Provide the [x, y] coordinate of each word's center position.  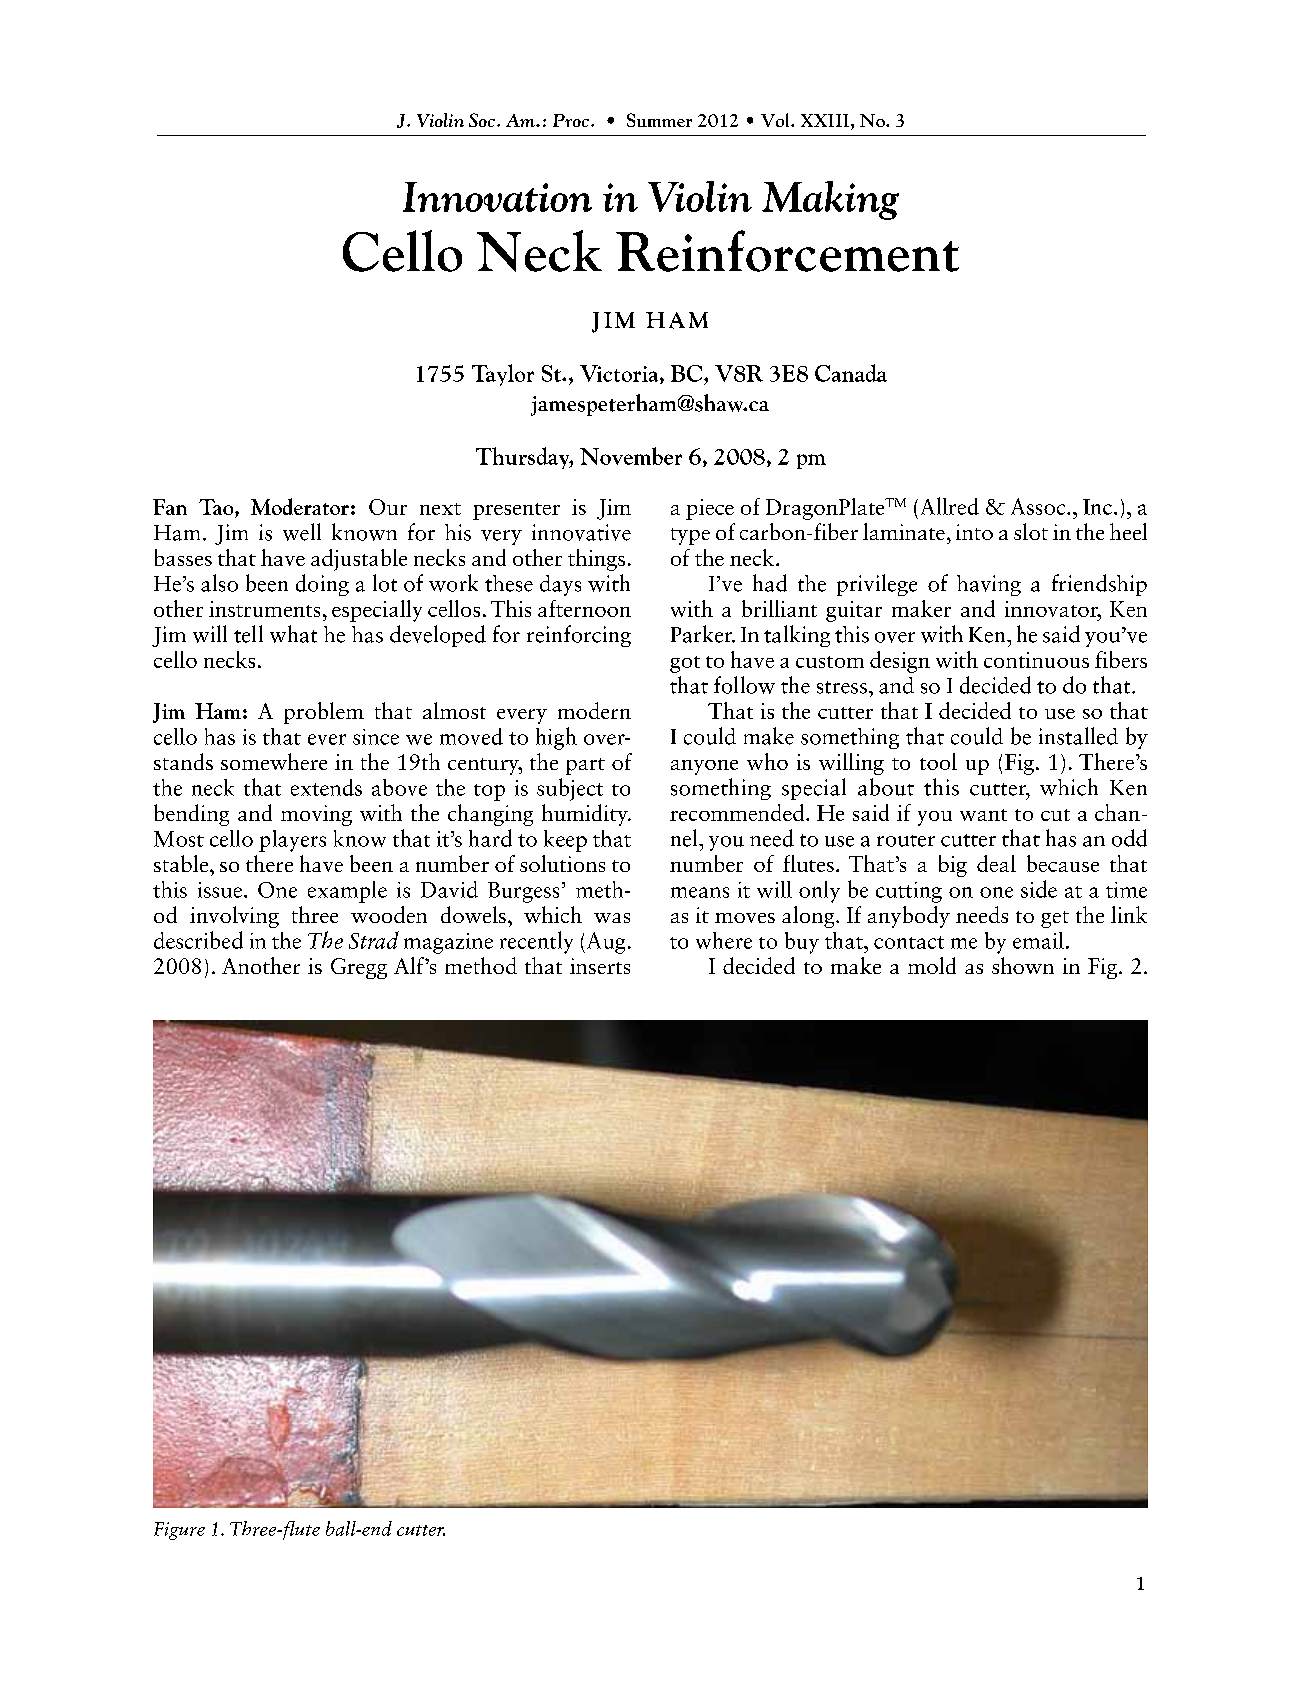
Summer [659, 120]
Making [830, 200]
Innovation [497, 197]
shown [1023, 965]
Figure [179, 1531]
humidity [586, 815]
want [983, 815]
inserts [600, 966]
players [292, 841]
